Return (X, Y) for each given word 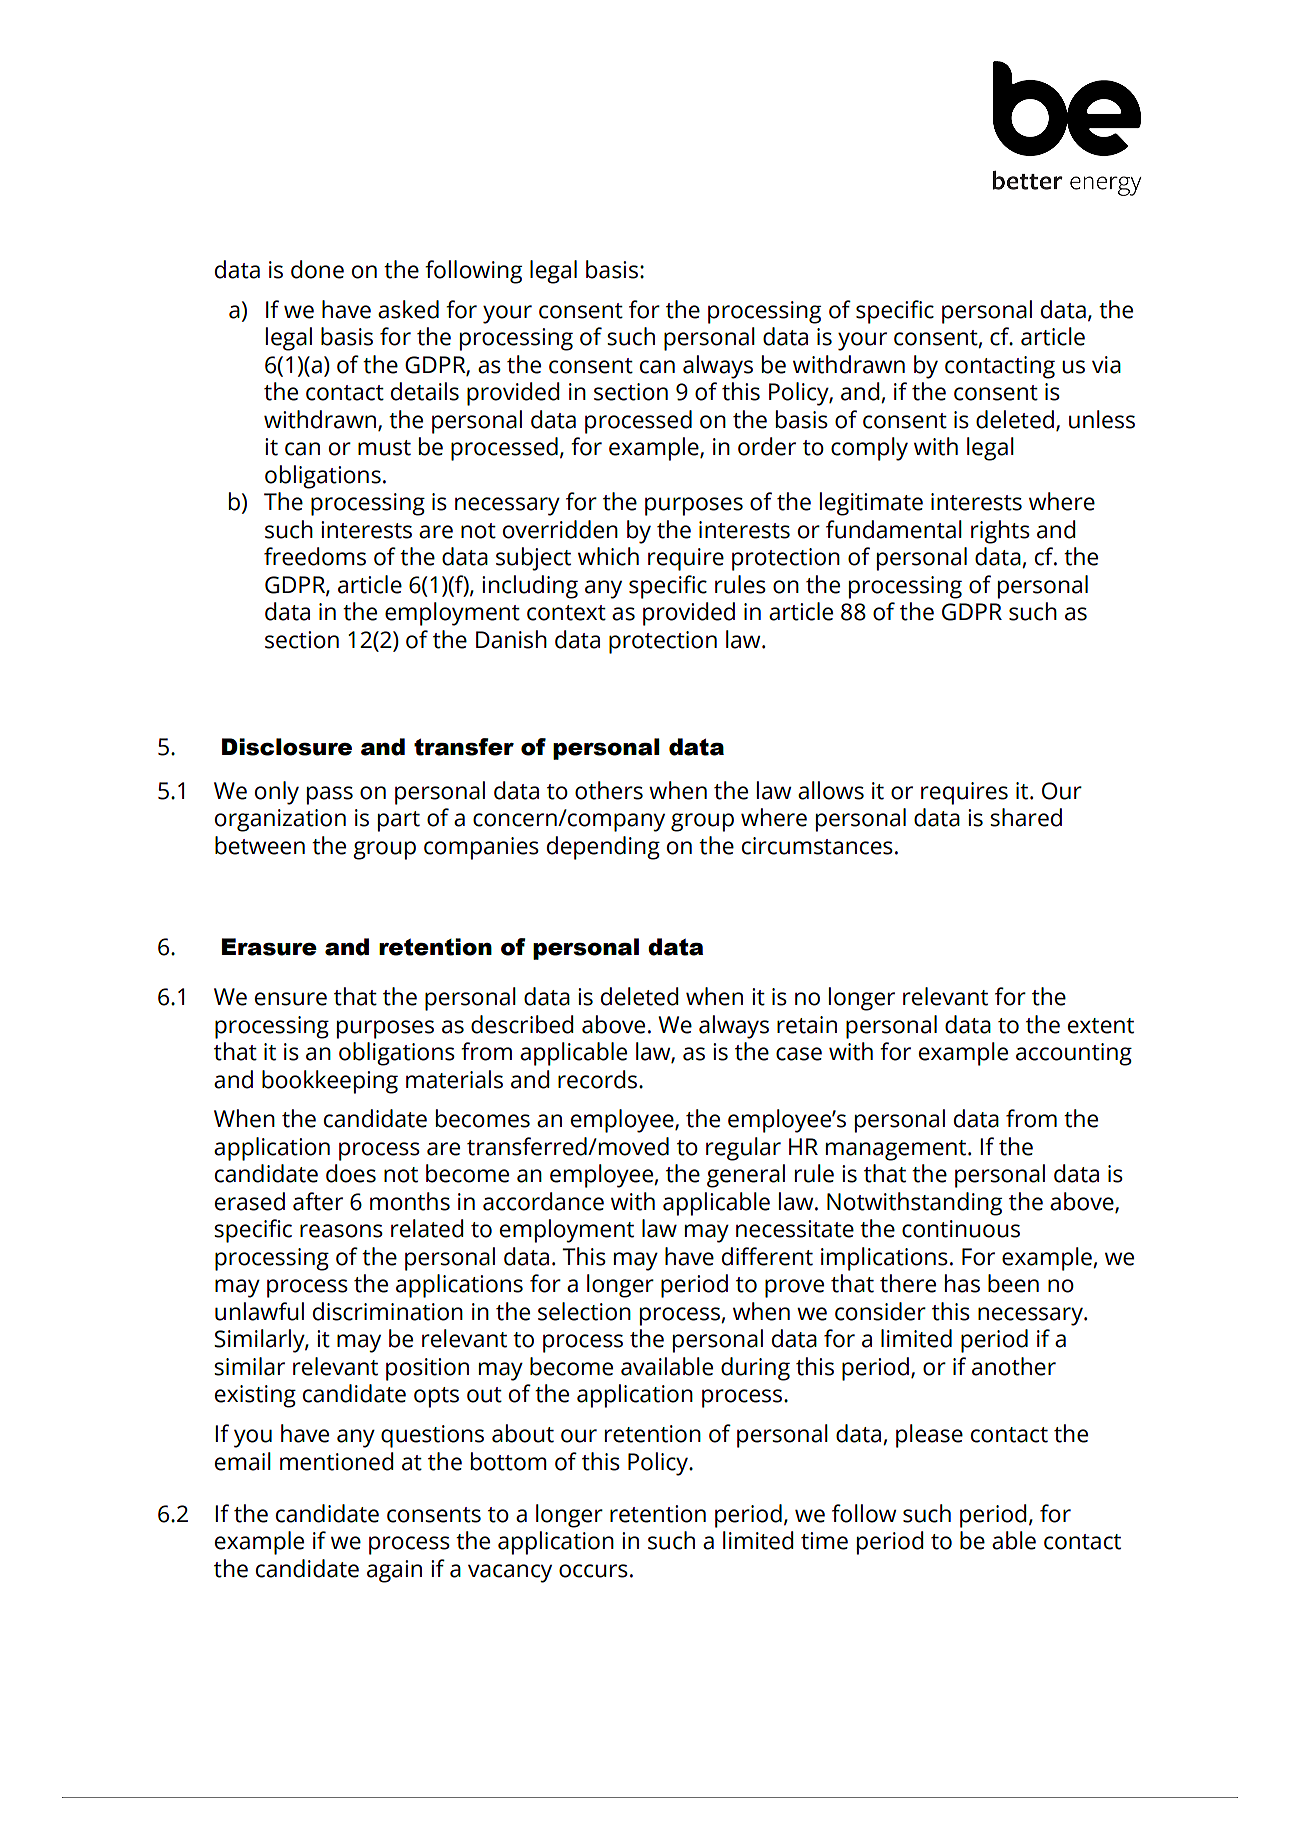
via (1106, 365)
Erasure (269, 947)
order (767, 446)
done (317, 269)
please (929, 1436)
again (394, 1571)
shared (1026, 817)
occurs (593, 1571)
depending (603, 848)
